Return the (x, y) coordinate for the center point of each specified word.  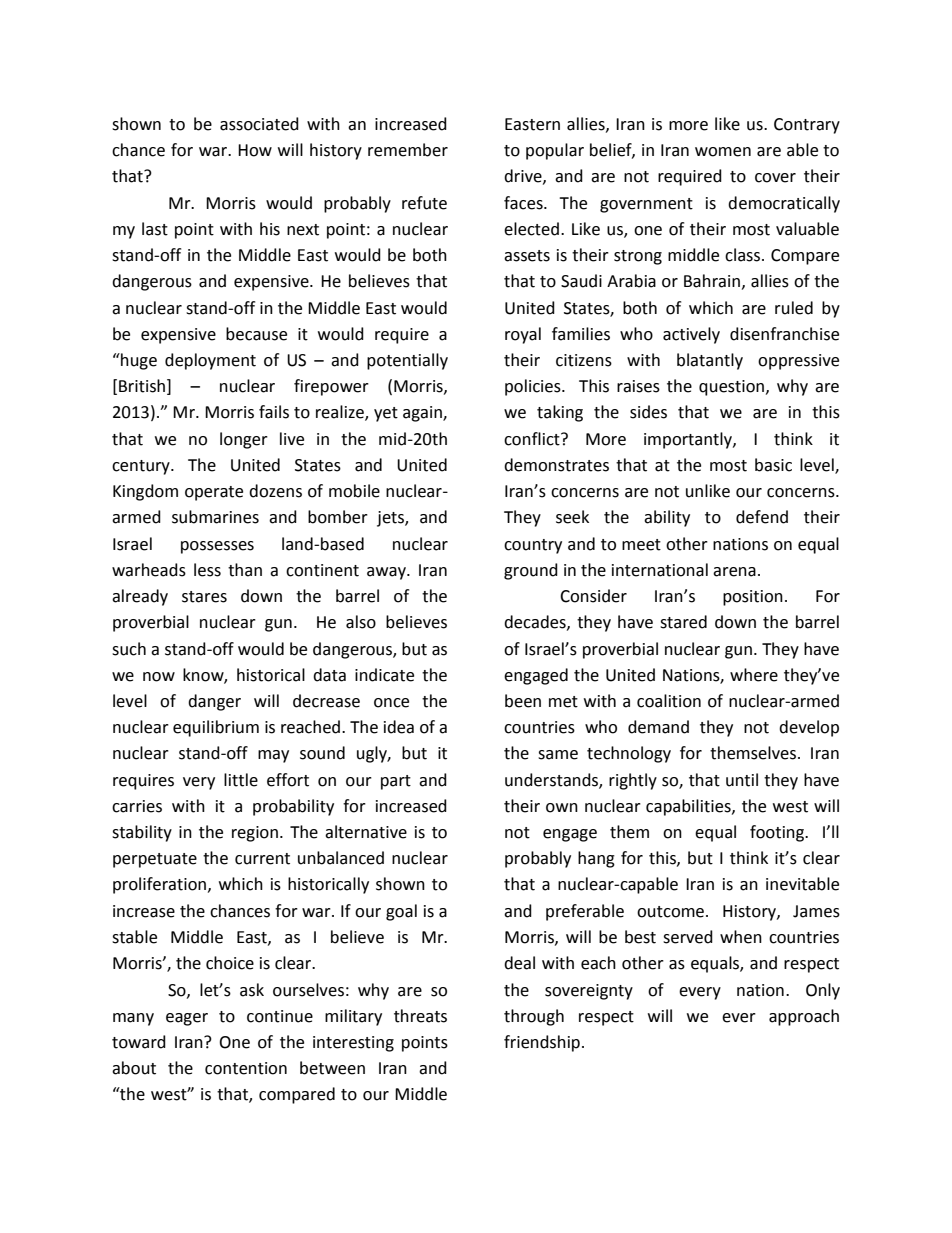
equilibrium (216, 728)
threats (420, 1016)
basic (773, 465)
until (742, 780)
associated (259, 124)
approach (804, 1017)
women (723, 152)
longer (244, 440)
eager (187, 1019)
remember (408, 150)
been (523, 701)
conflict (533, 439)
